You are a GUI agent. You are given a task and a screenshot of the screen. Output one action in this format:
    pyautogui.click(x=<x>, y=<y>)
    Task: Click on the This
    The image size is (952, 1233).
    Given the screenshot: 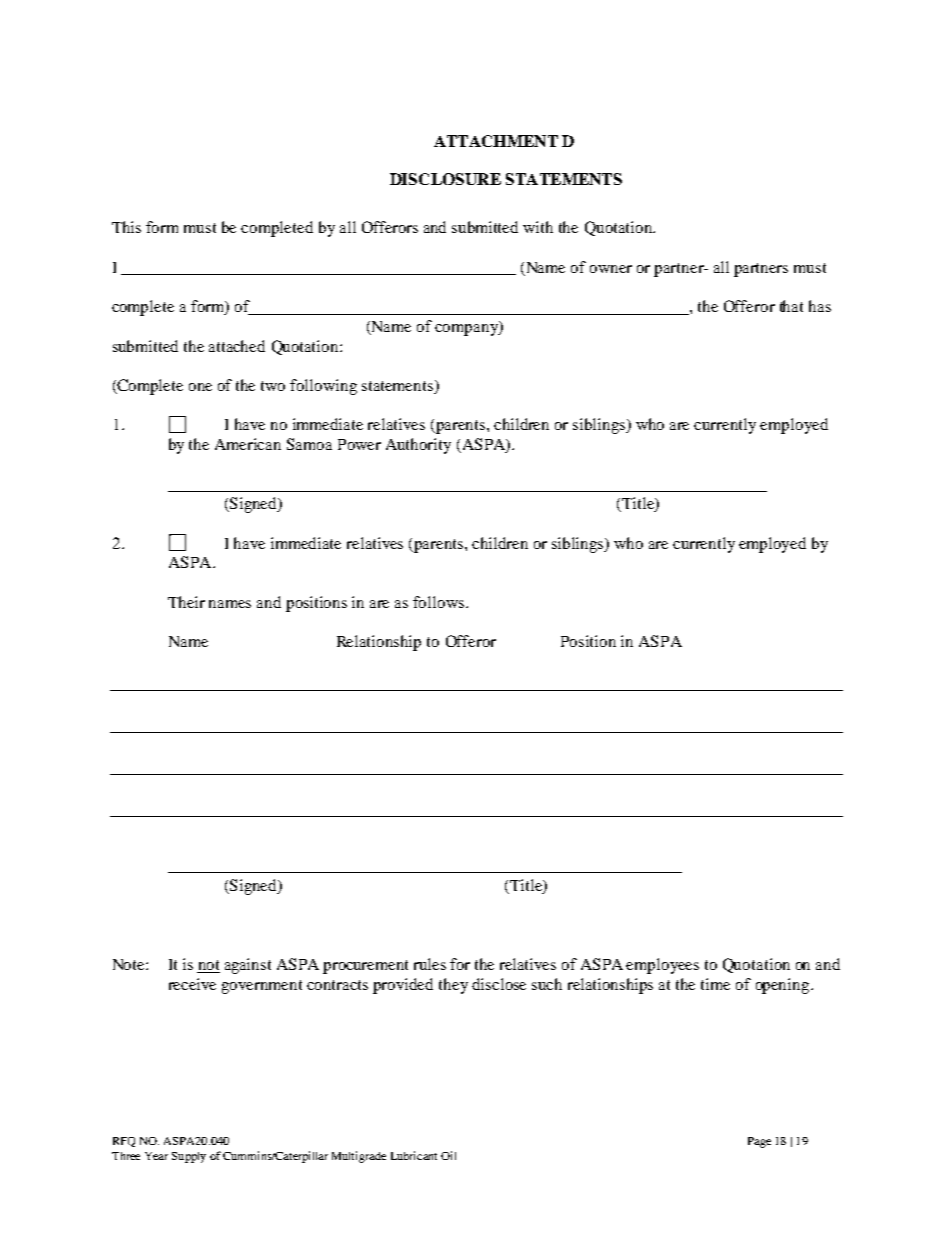 What is the action you would take?
    pyautogui.click(x=126, y=227)
